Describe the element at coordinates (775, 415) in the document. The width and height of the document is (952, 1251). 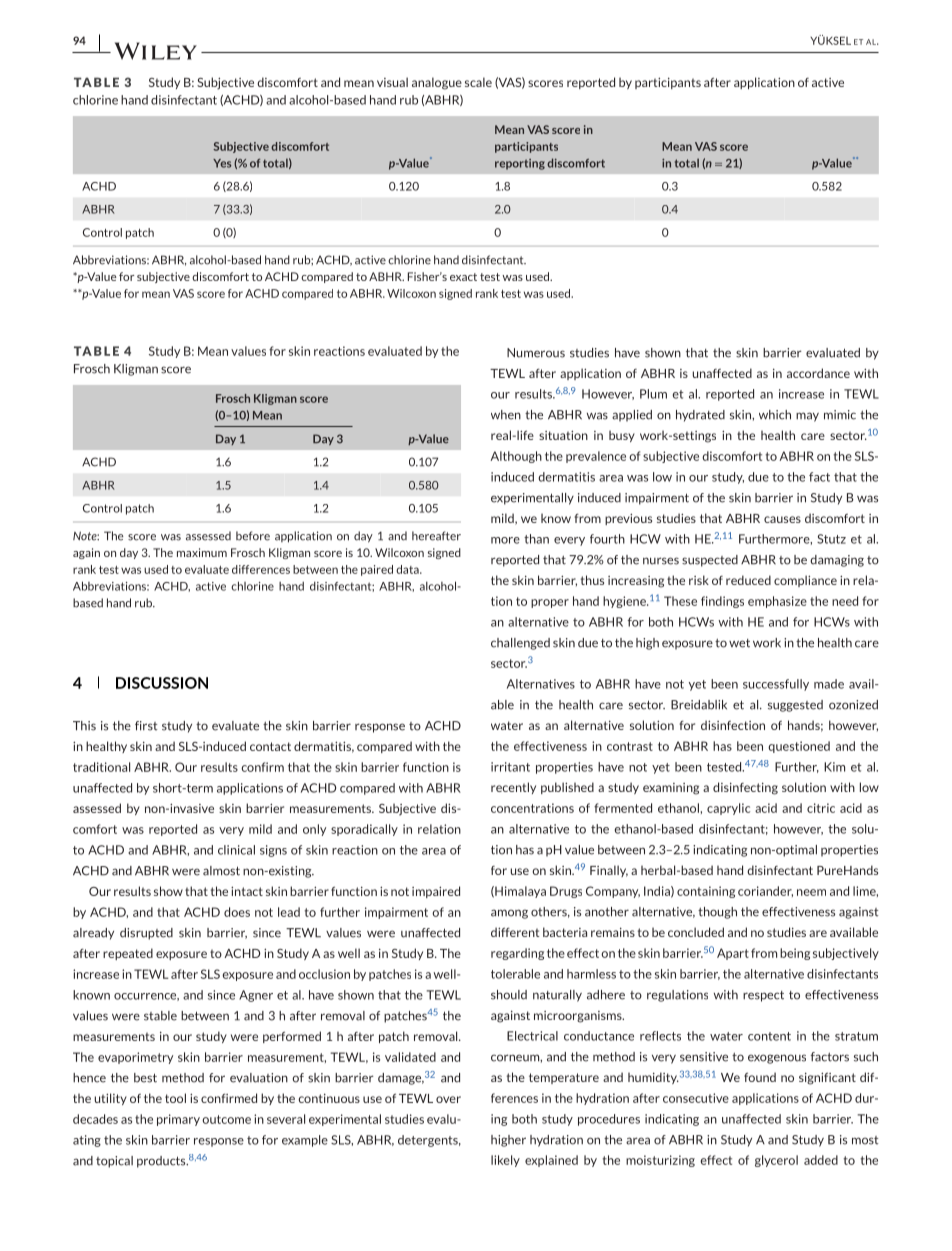
I see `which` at that location.
